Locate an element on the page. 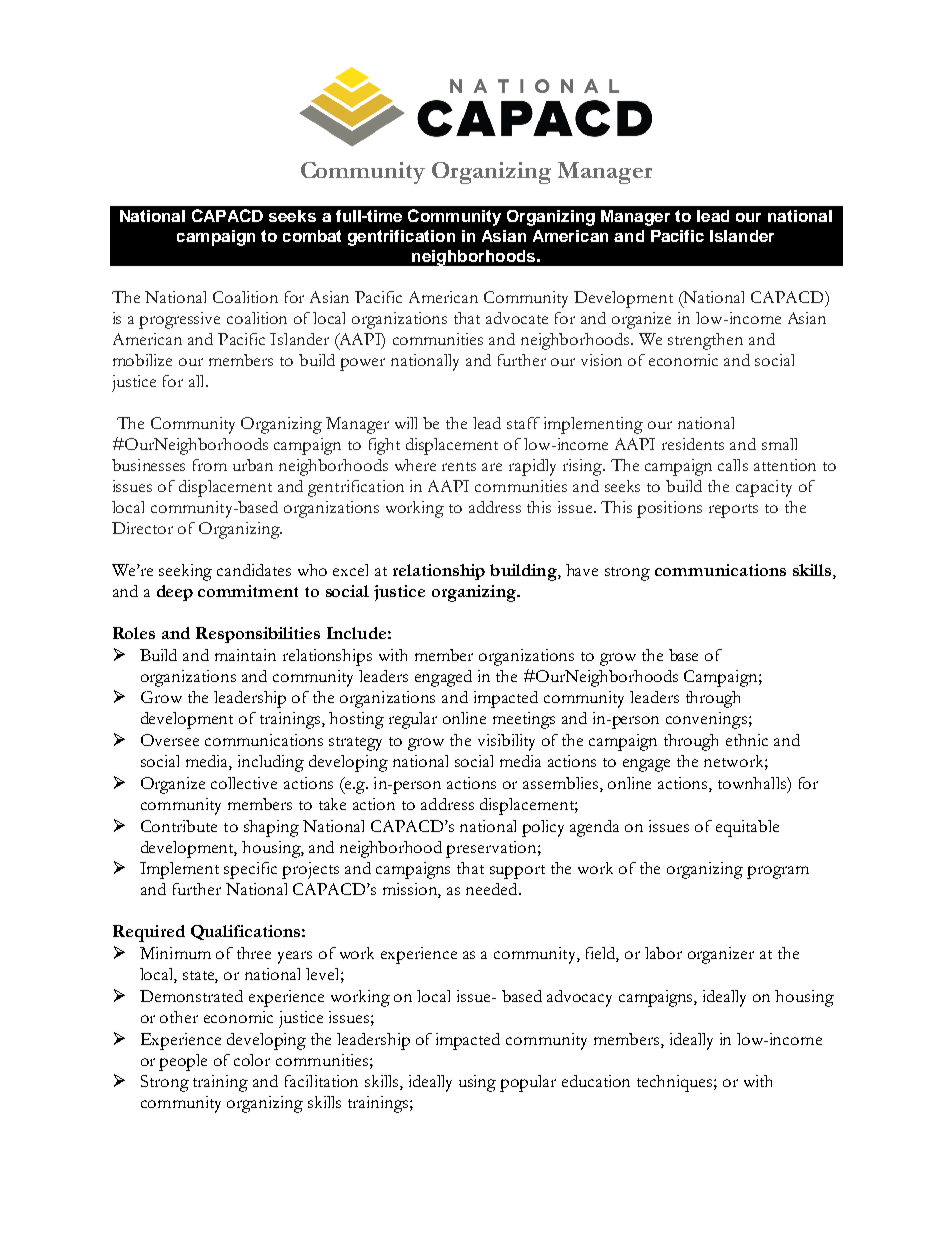  Director is located at coordinates (142, 528).
